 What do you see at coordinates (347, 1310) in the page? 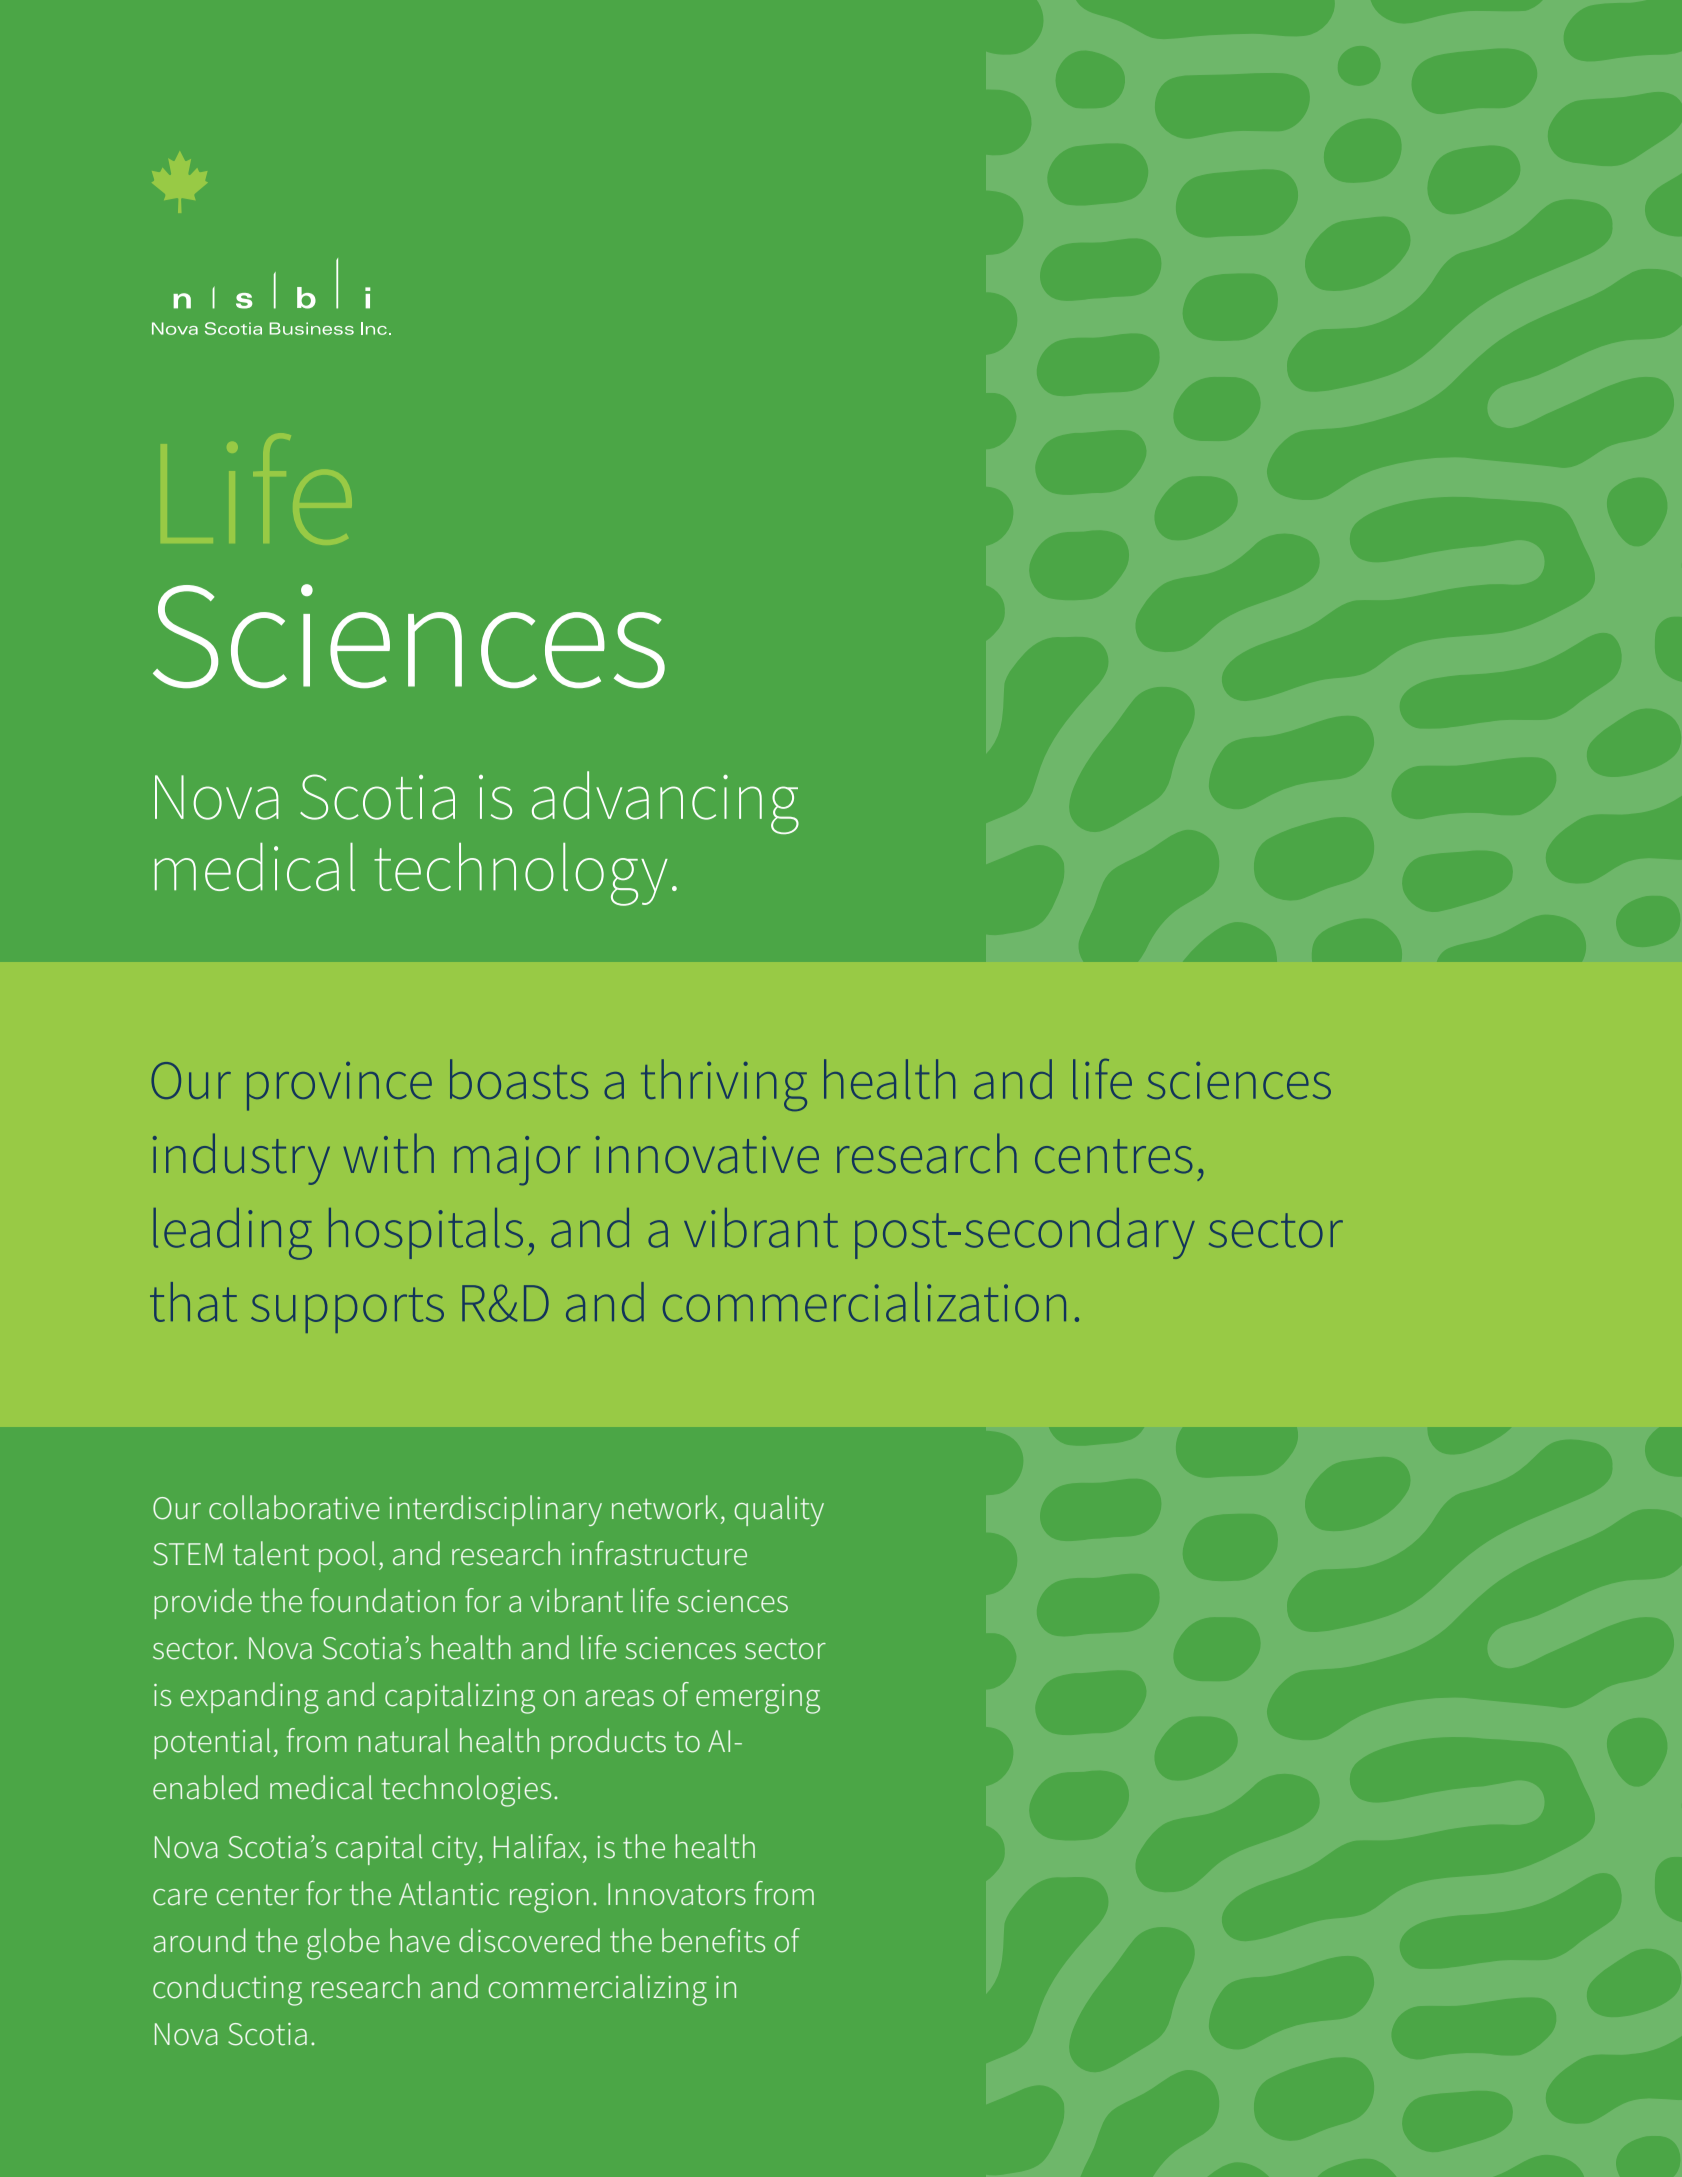
I see `supports` at bounding box center [347, 1310].
